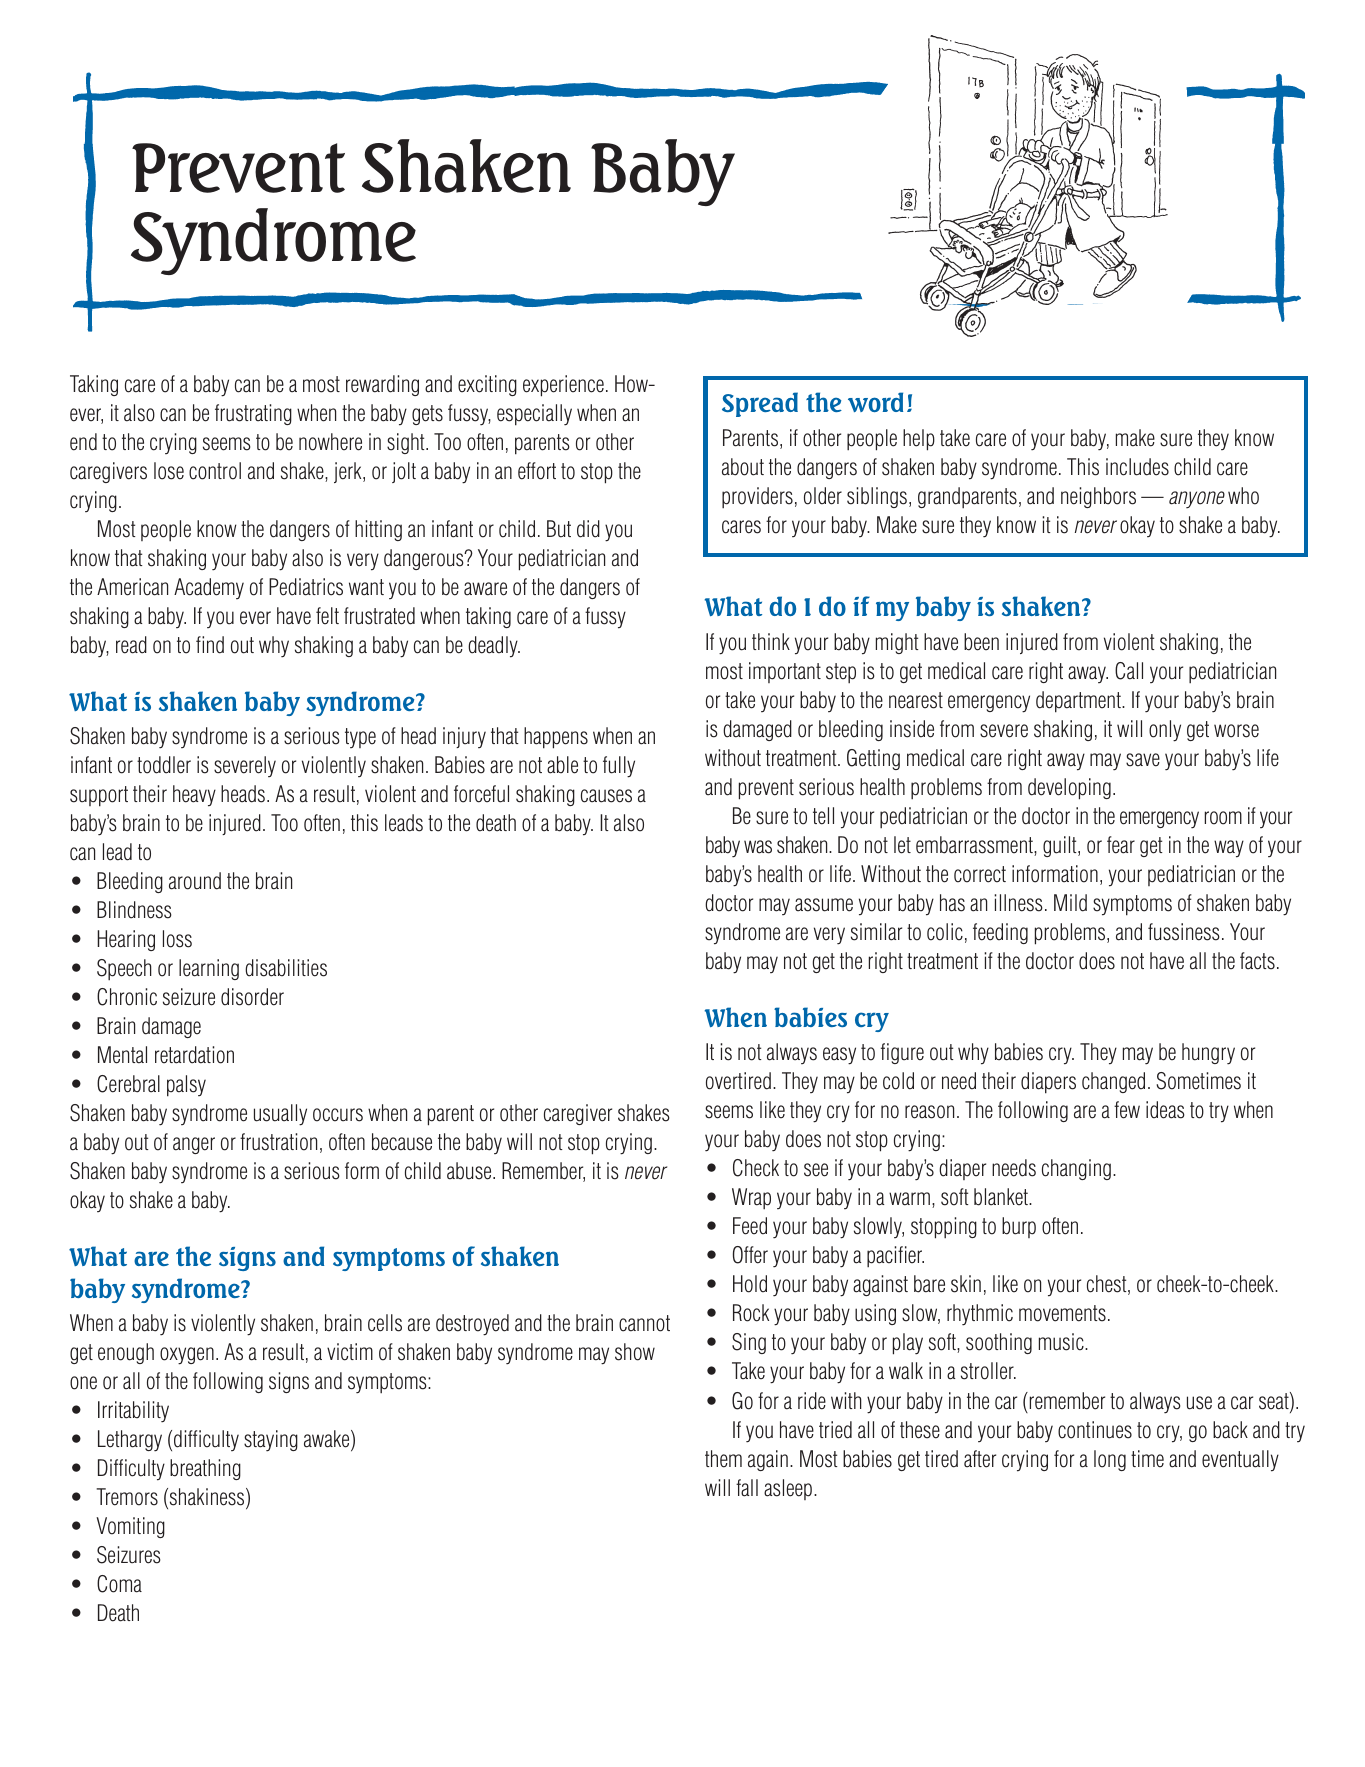 The height and width of the screenshot is (1767, 1365). I want to click on shakiness, so click(207, 1498).
